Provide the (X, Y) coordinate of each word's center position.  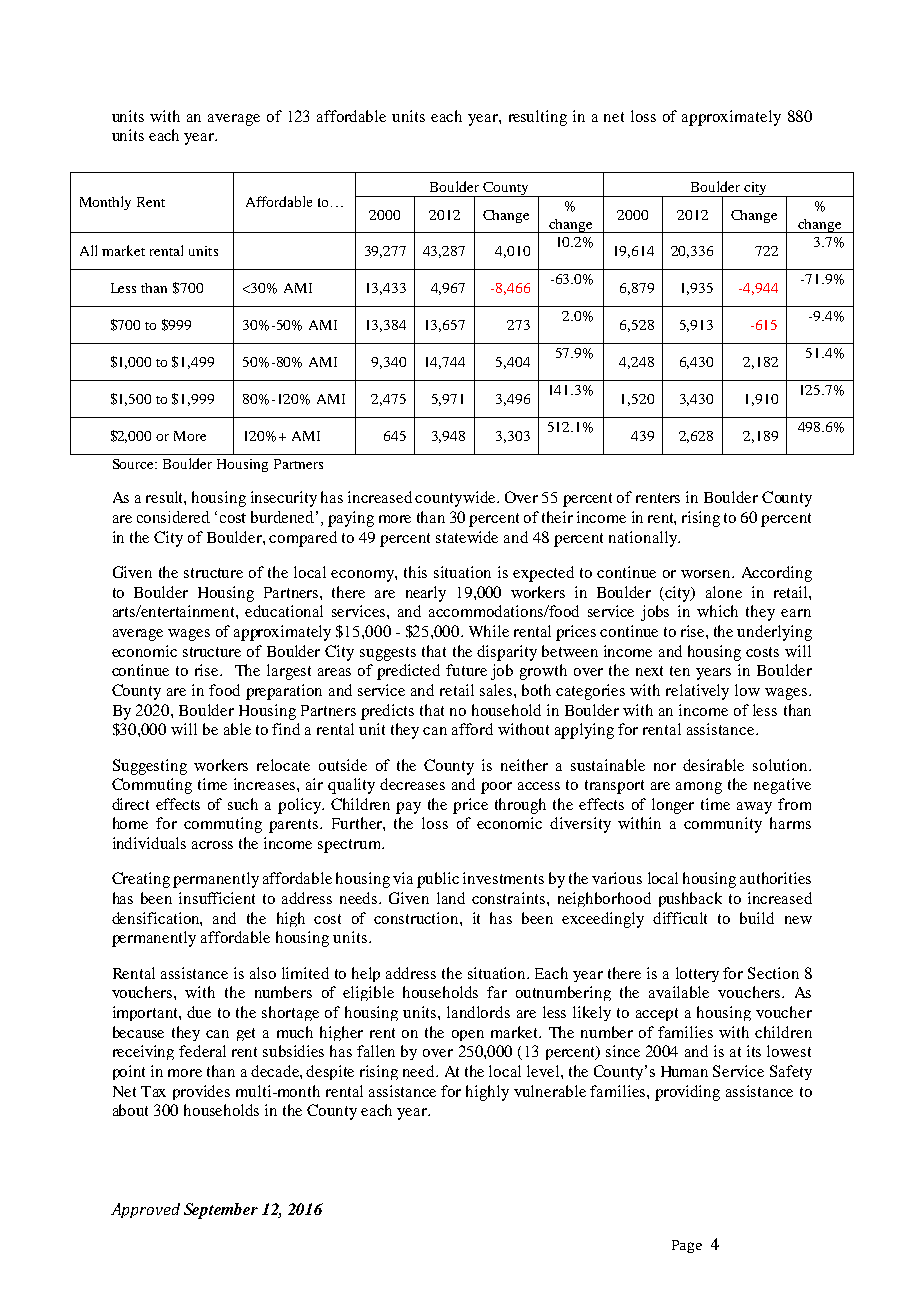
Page (687, 1246)
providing (687, 1093)
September (221, 1211)
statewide (467, 537)
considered (173, 517)
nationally (644, 539)
